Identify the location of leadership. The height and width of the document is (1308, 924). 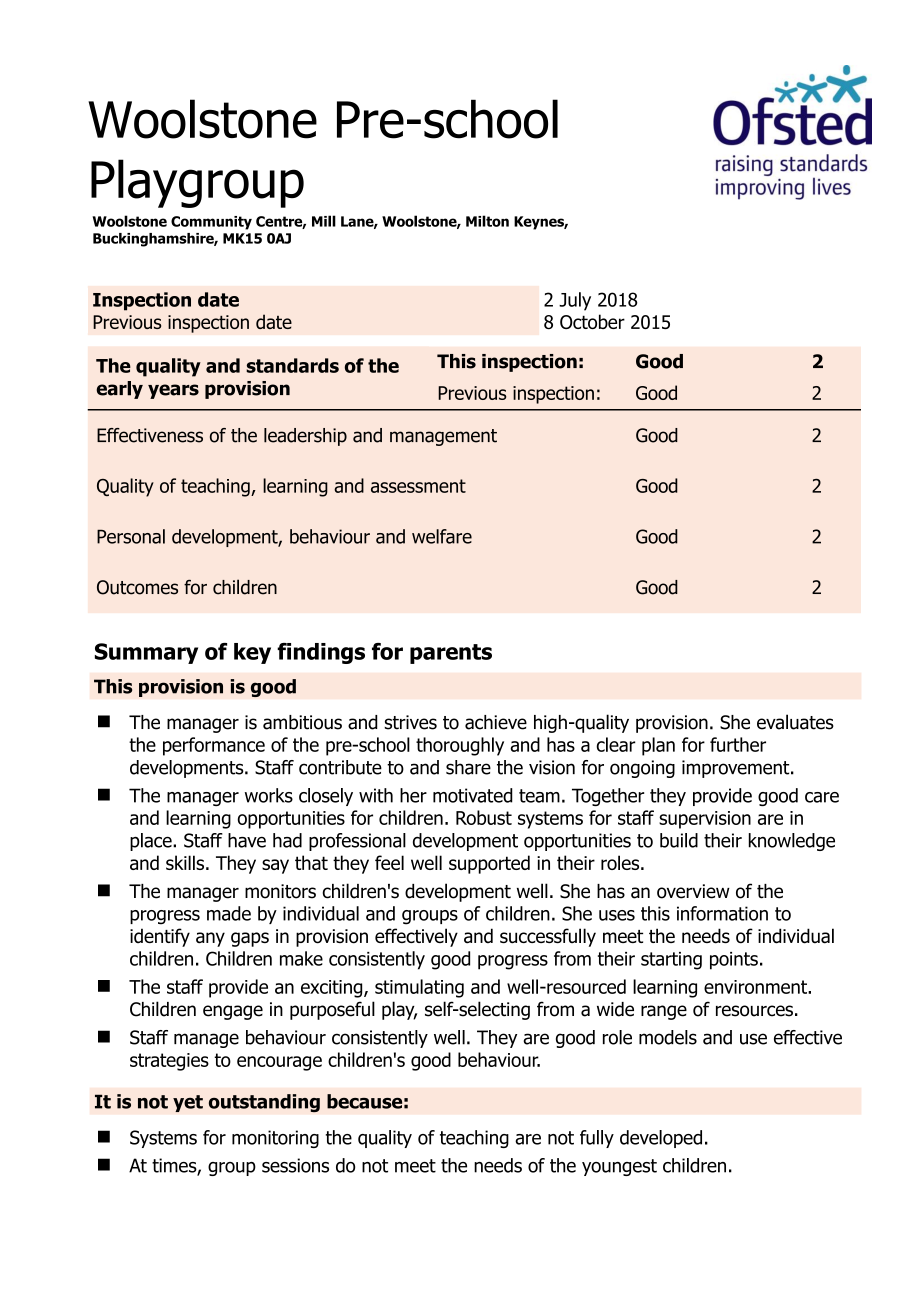
(305, 437).
